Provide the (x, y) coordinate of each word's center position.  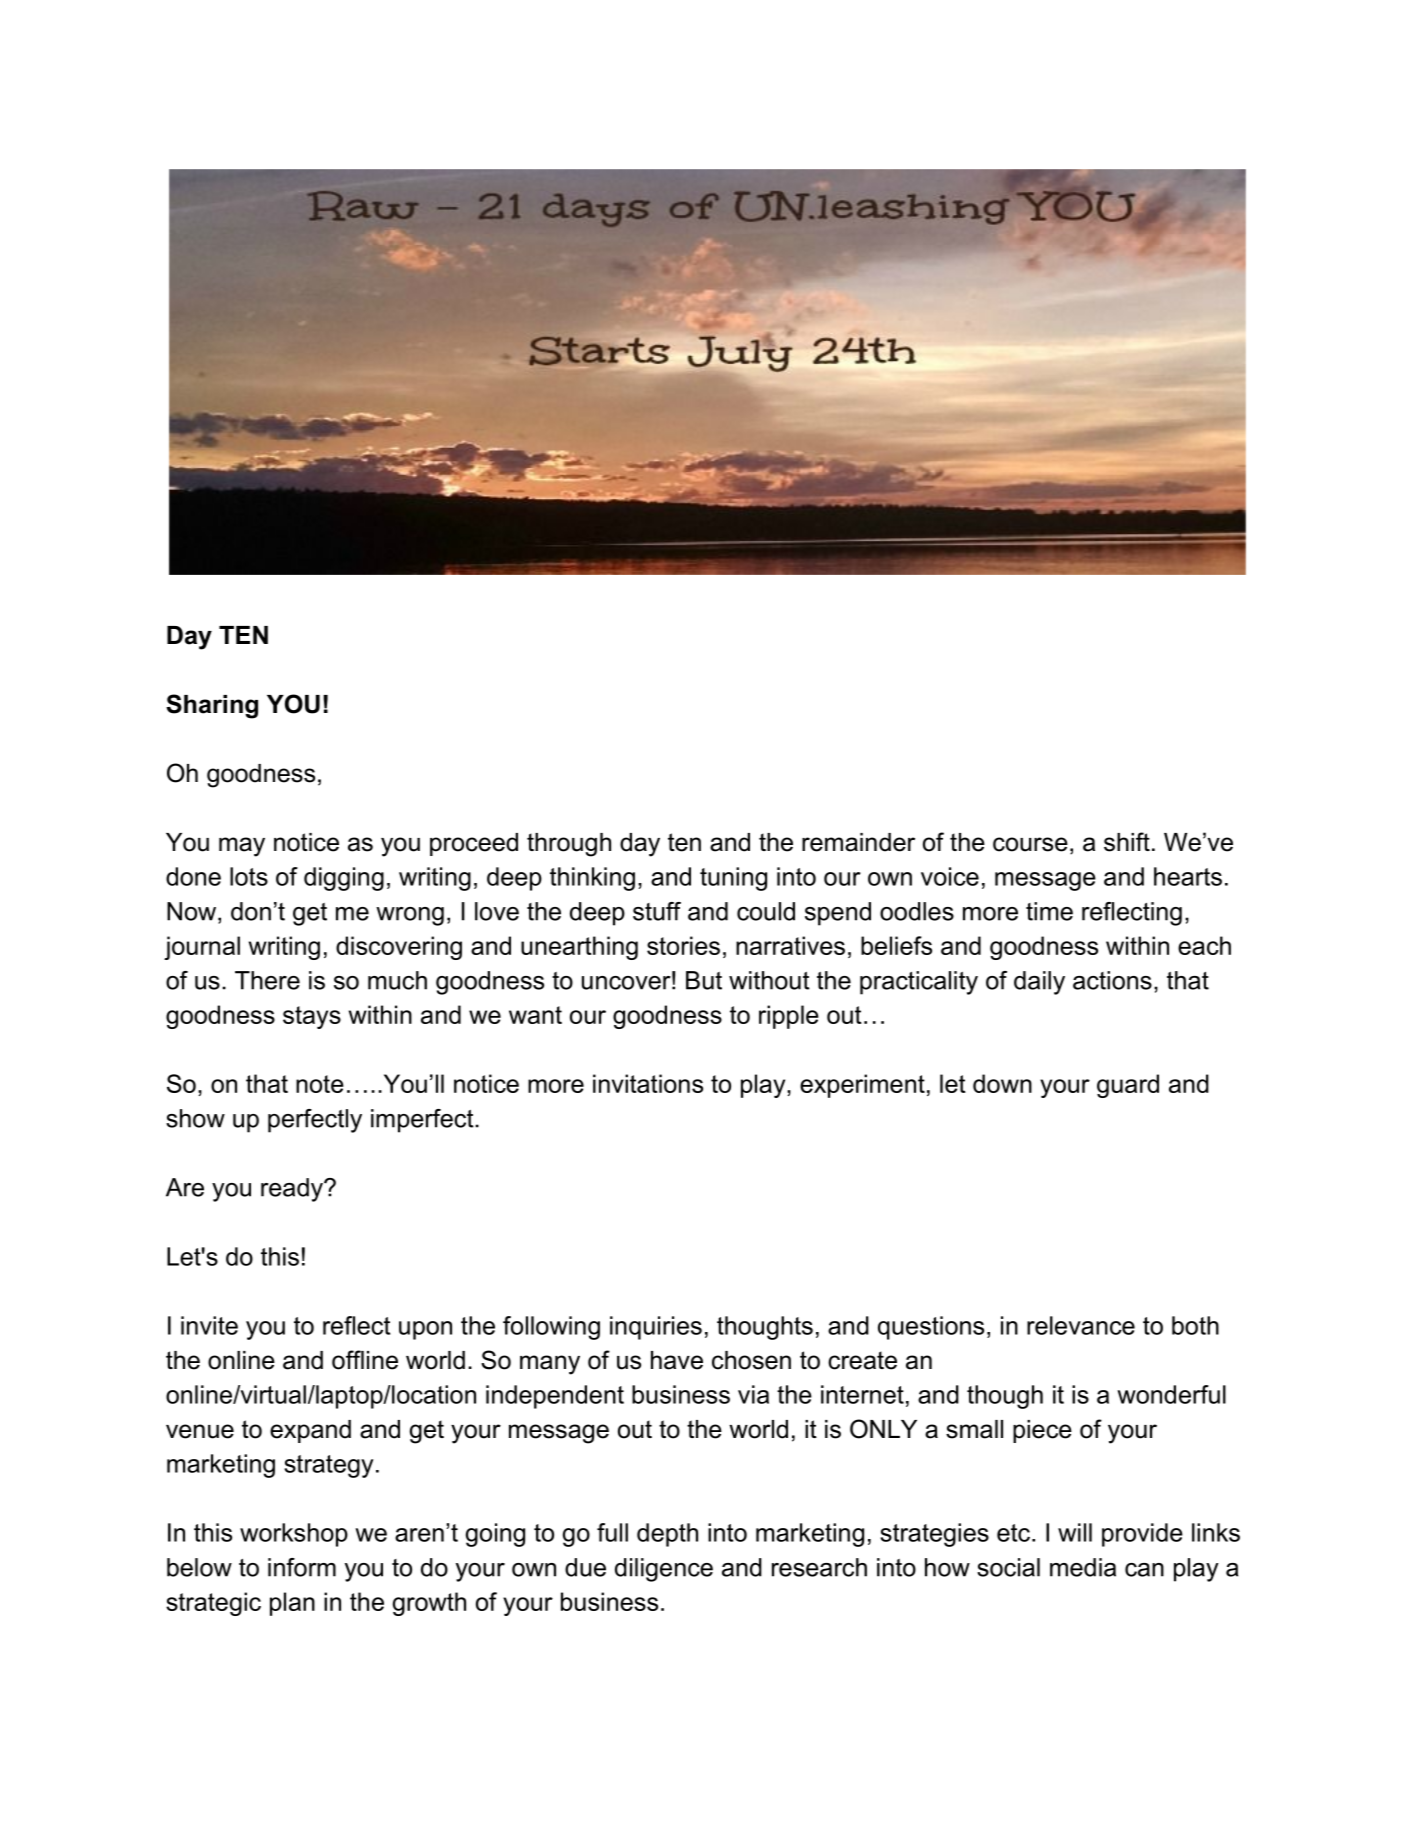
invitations (648, 1083)
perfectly (315, 1121)
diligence (664, 1570)
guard (1128, 1086)
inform (302, 1567)
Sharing (212, 706)
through (569, 845)
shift (1127, 842)
